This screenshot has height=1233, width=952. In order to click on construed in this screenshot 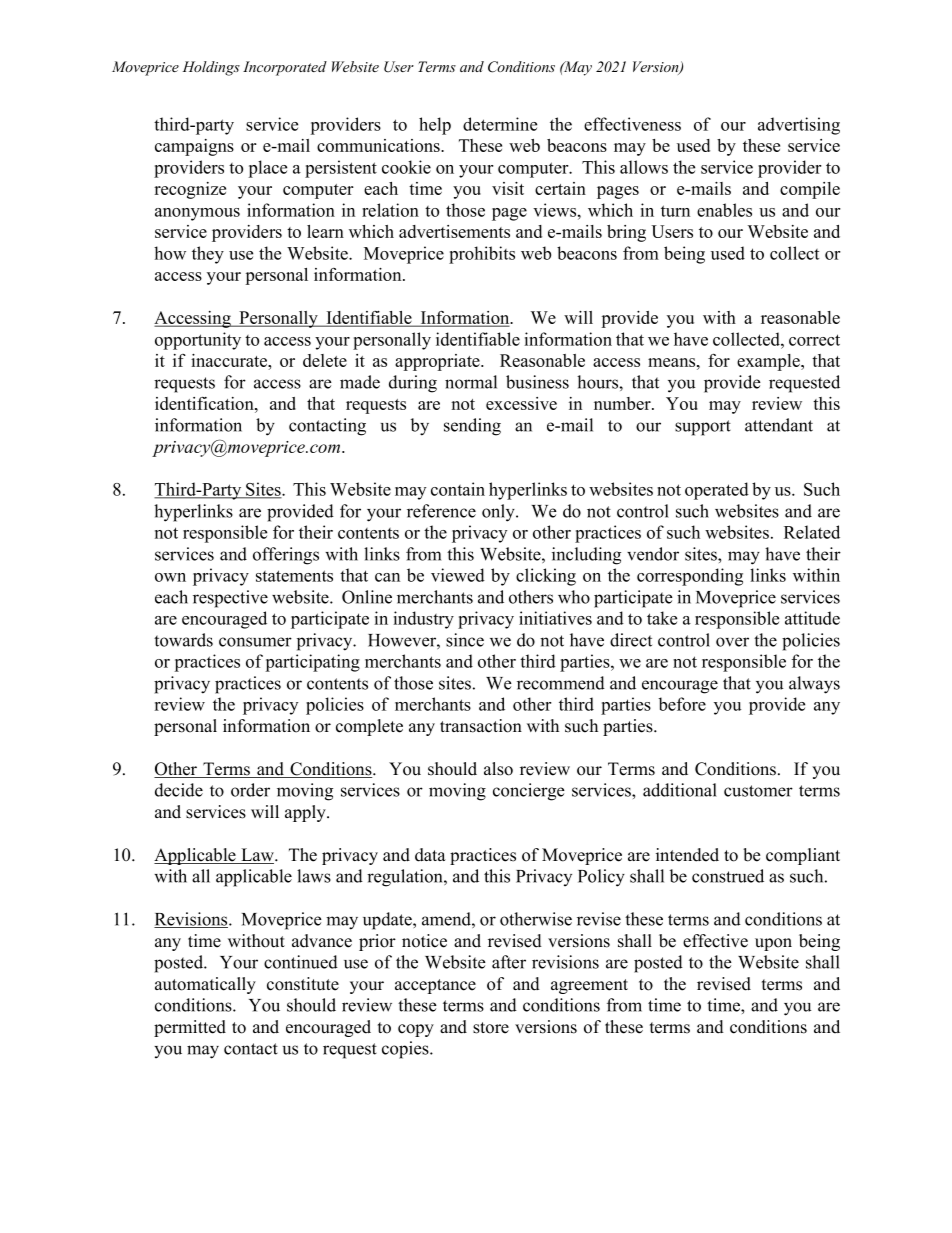, I will do `click(728, 876)`.
